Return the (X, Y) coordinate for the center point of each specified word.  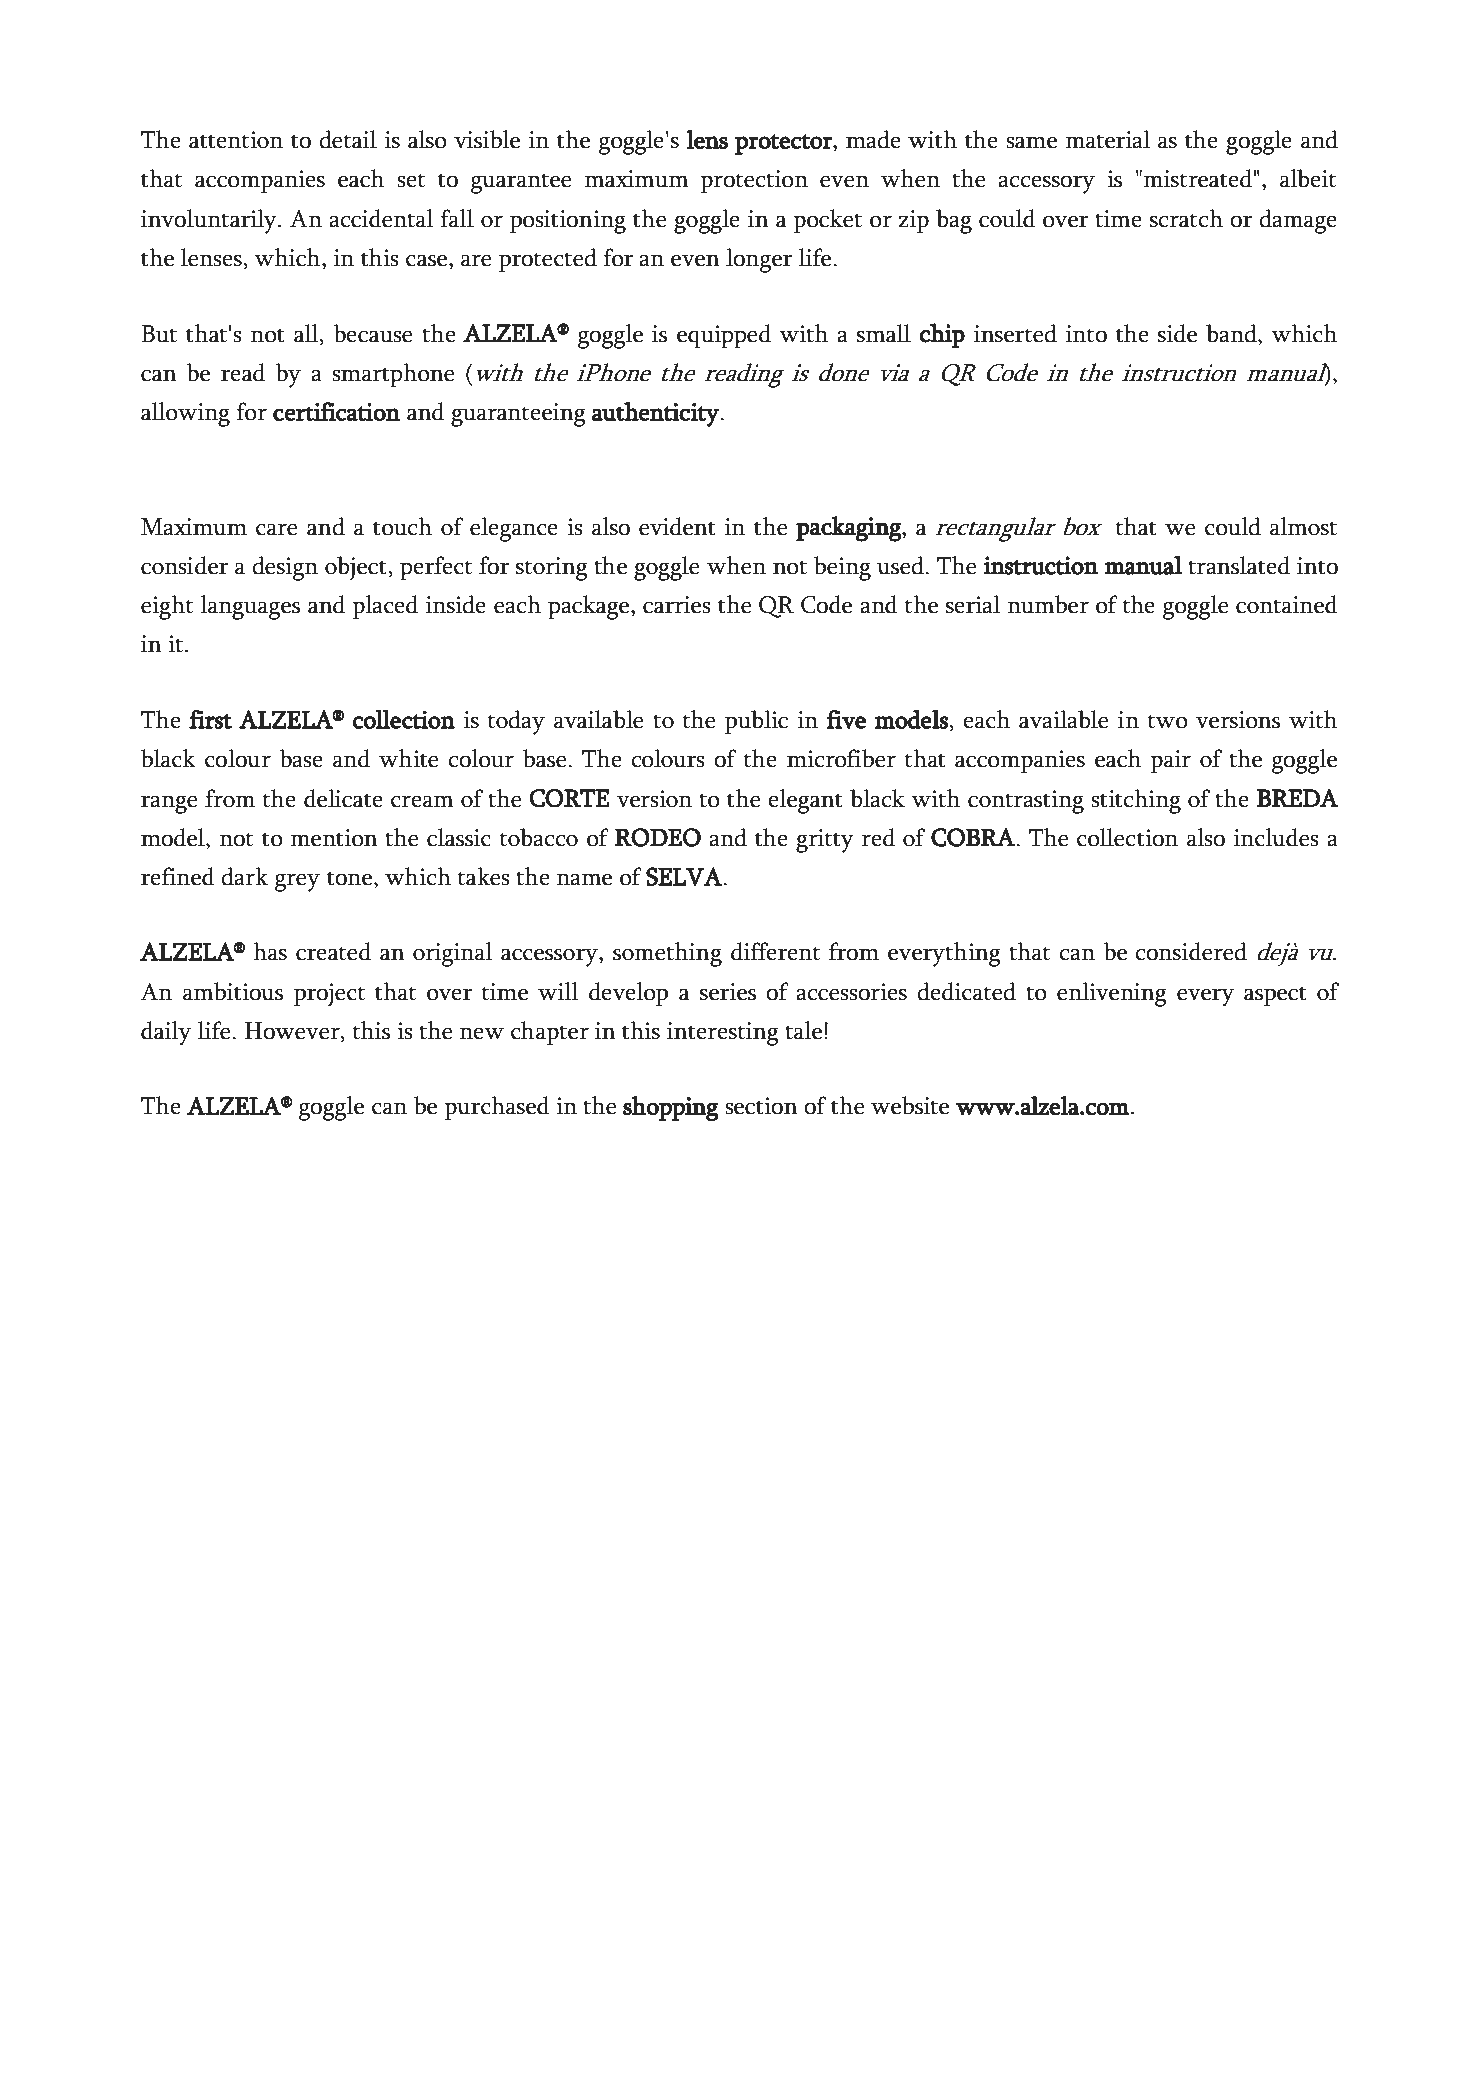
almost (1303, 526)
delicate (343, 798)
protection (754, 182)
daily (166, 1033)
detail (348, 139)
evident (677, 526)
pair (1170, 762)
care (276, 529)
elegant (805, 801)
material (1107, 139)
